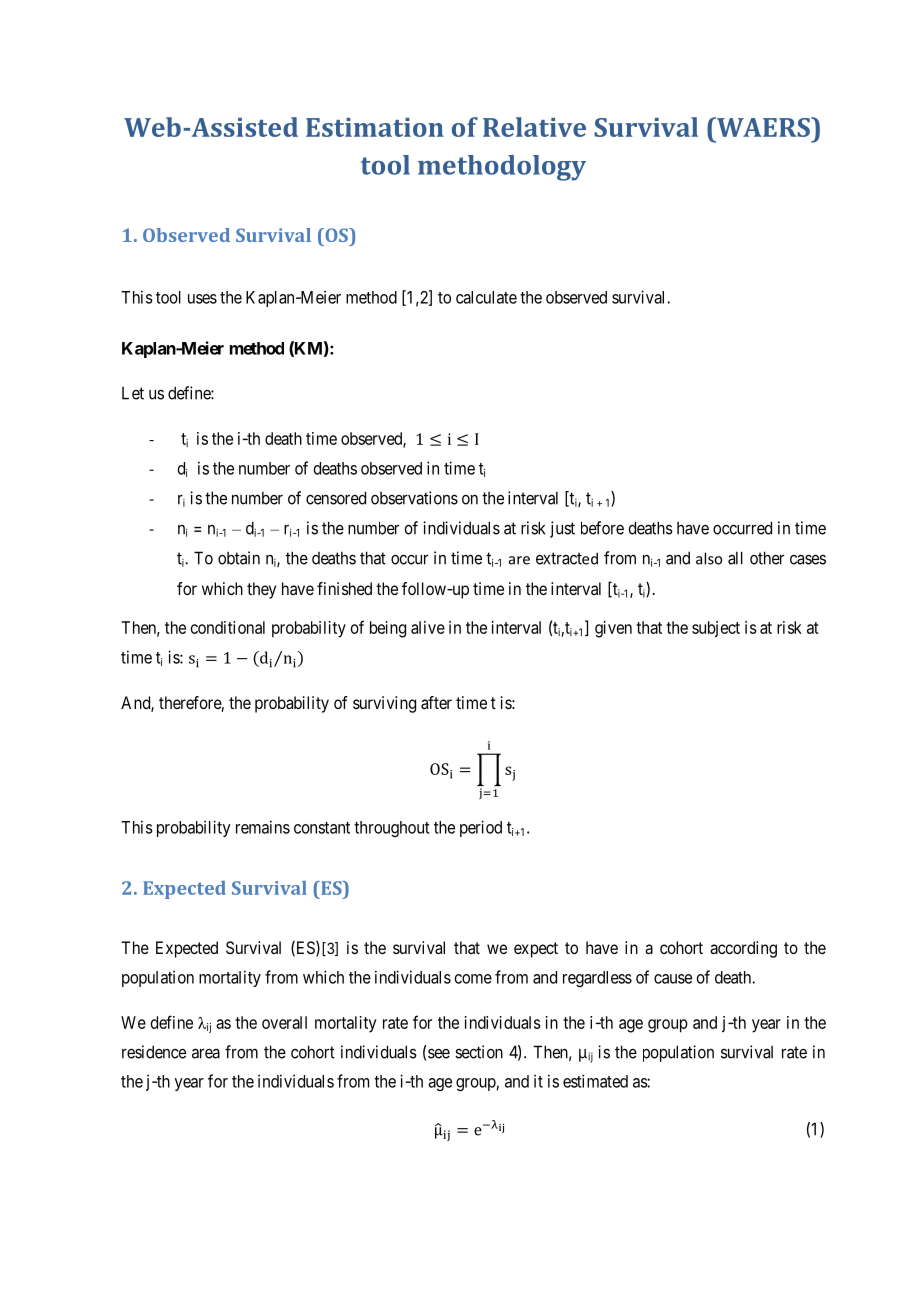 This screenshot has height=1308, width=924. Describe the element at coordinates (375, 127) in the screenshot. I see `Estimation` at that location.
